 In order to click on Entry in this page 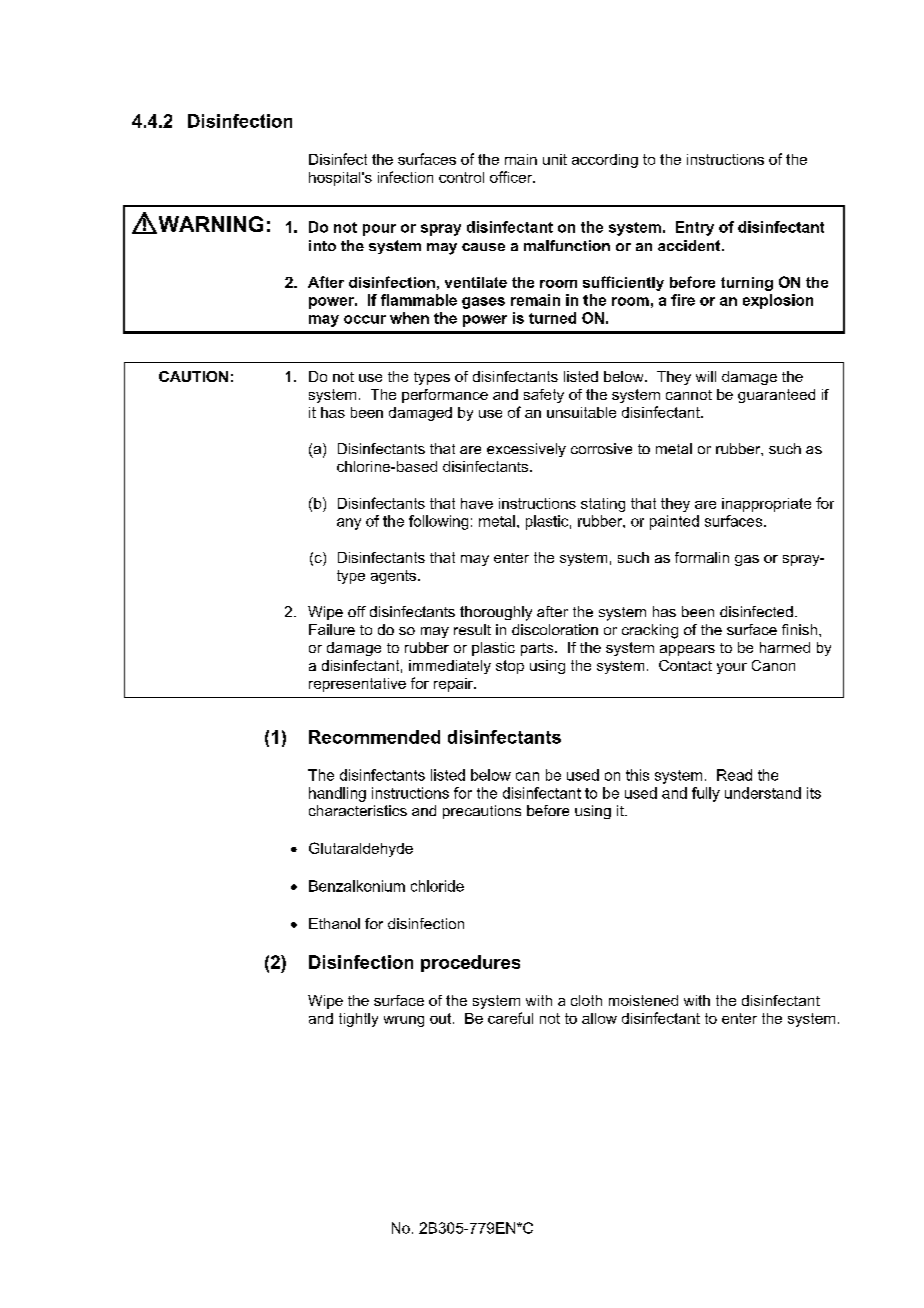, I will do `click(695, 228)`.
